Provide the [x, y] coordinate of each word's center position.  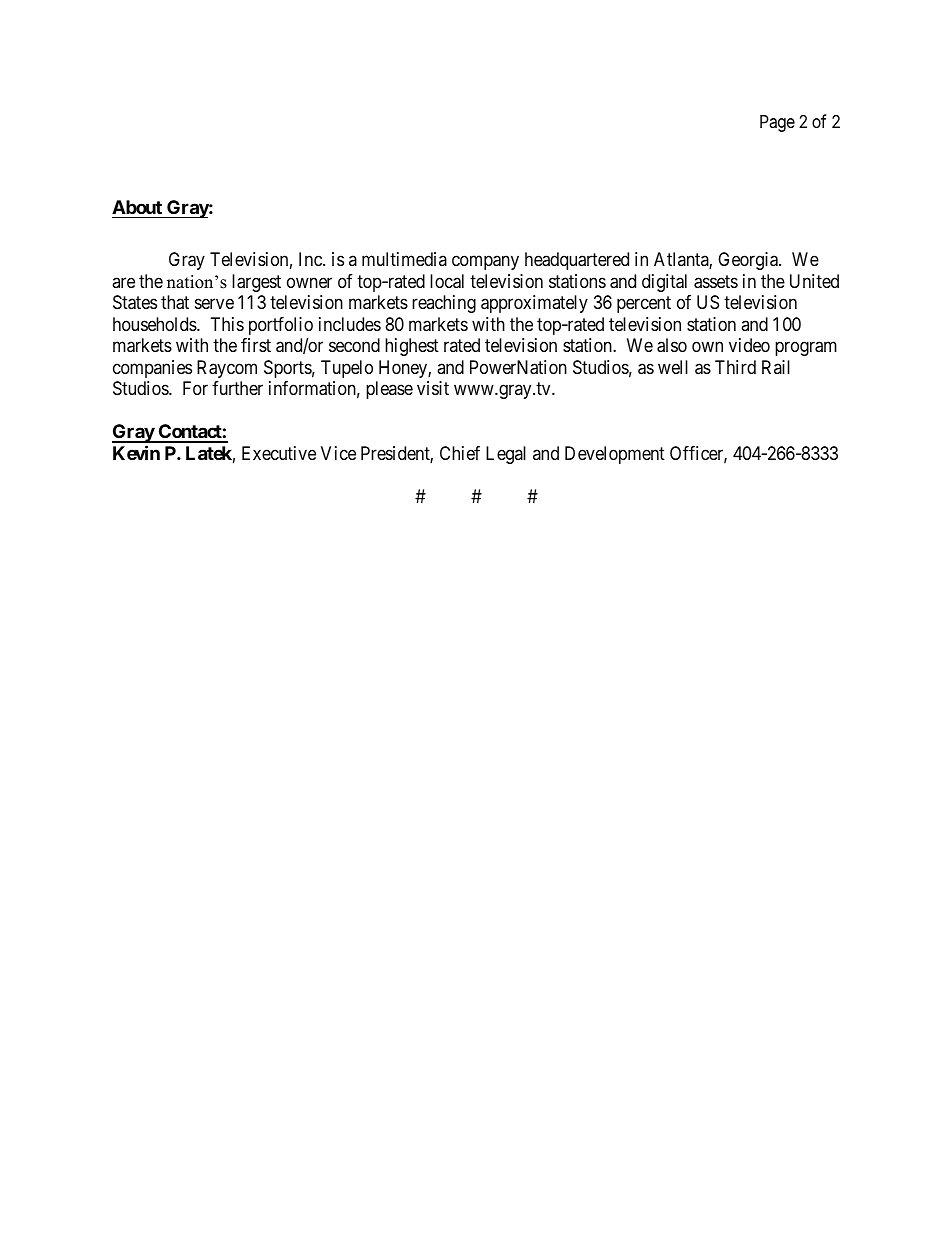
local [447, 281]
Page [777, 123]
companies [152, 369]
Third [735, 367]
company [485, 263]
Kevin [136, 452]
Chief [460, 453]
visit [433, 388]
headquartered [577, 261]
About [137, 207]
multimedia [404, 259]
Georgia [749, 261]
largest [256, 283]
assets [716, 282]
